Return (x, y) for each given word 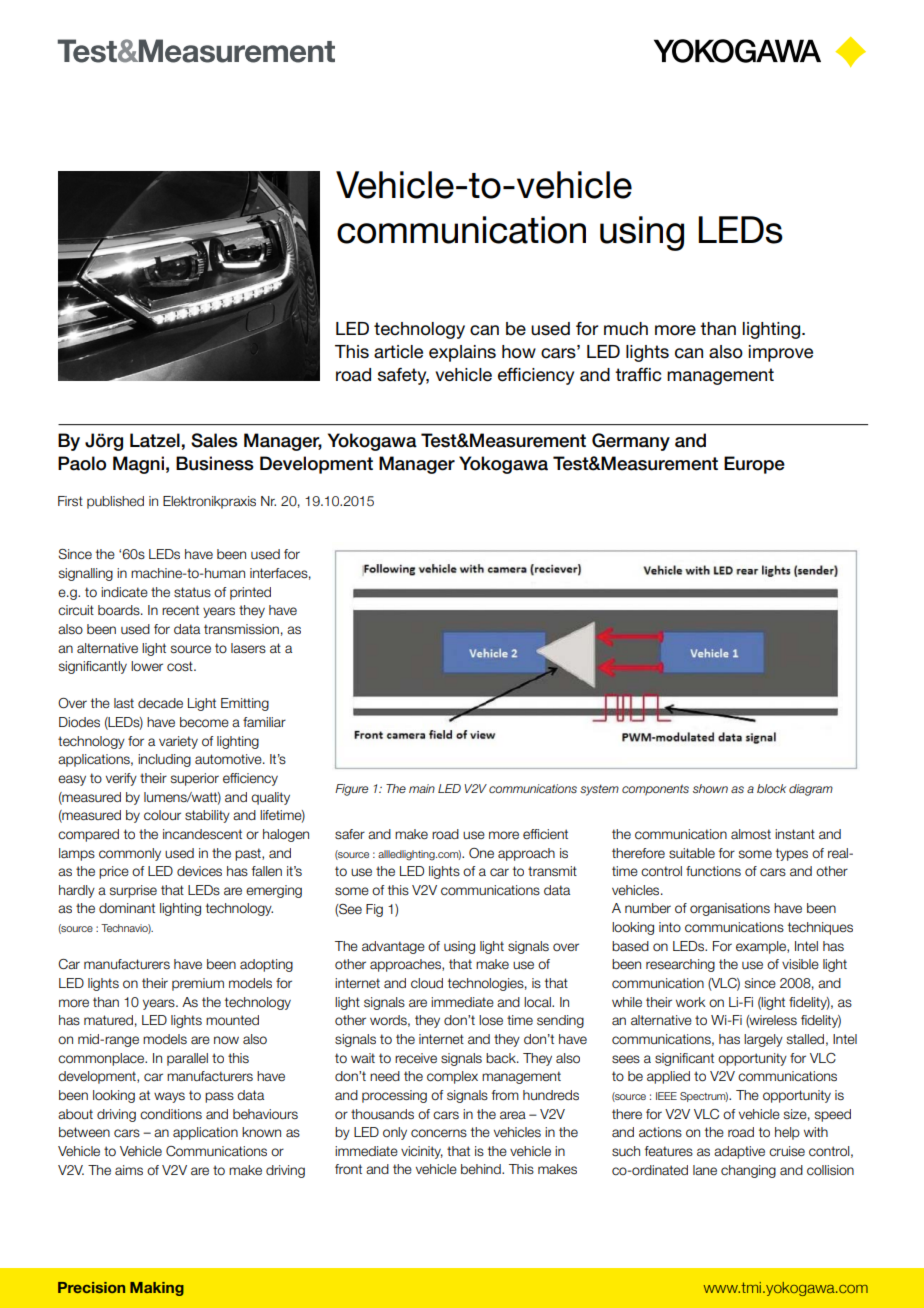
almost (751, 834)
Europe (754, 465)
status (192, 592)
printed (250, 593)
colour (162, 815)
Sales (214, 440)
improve (781, 353)
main (422, 788)
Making (157, 1289)
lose (491, 1020)
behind (482, 1169)
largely (763, 1040)
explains (462, 353)
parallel (187, 1059)
